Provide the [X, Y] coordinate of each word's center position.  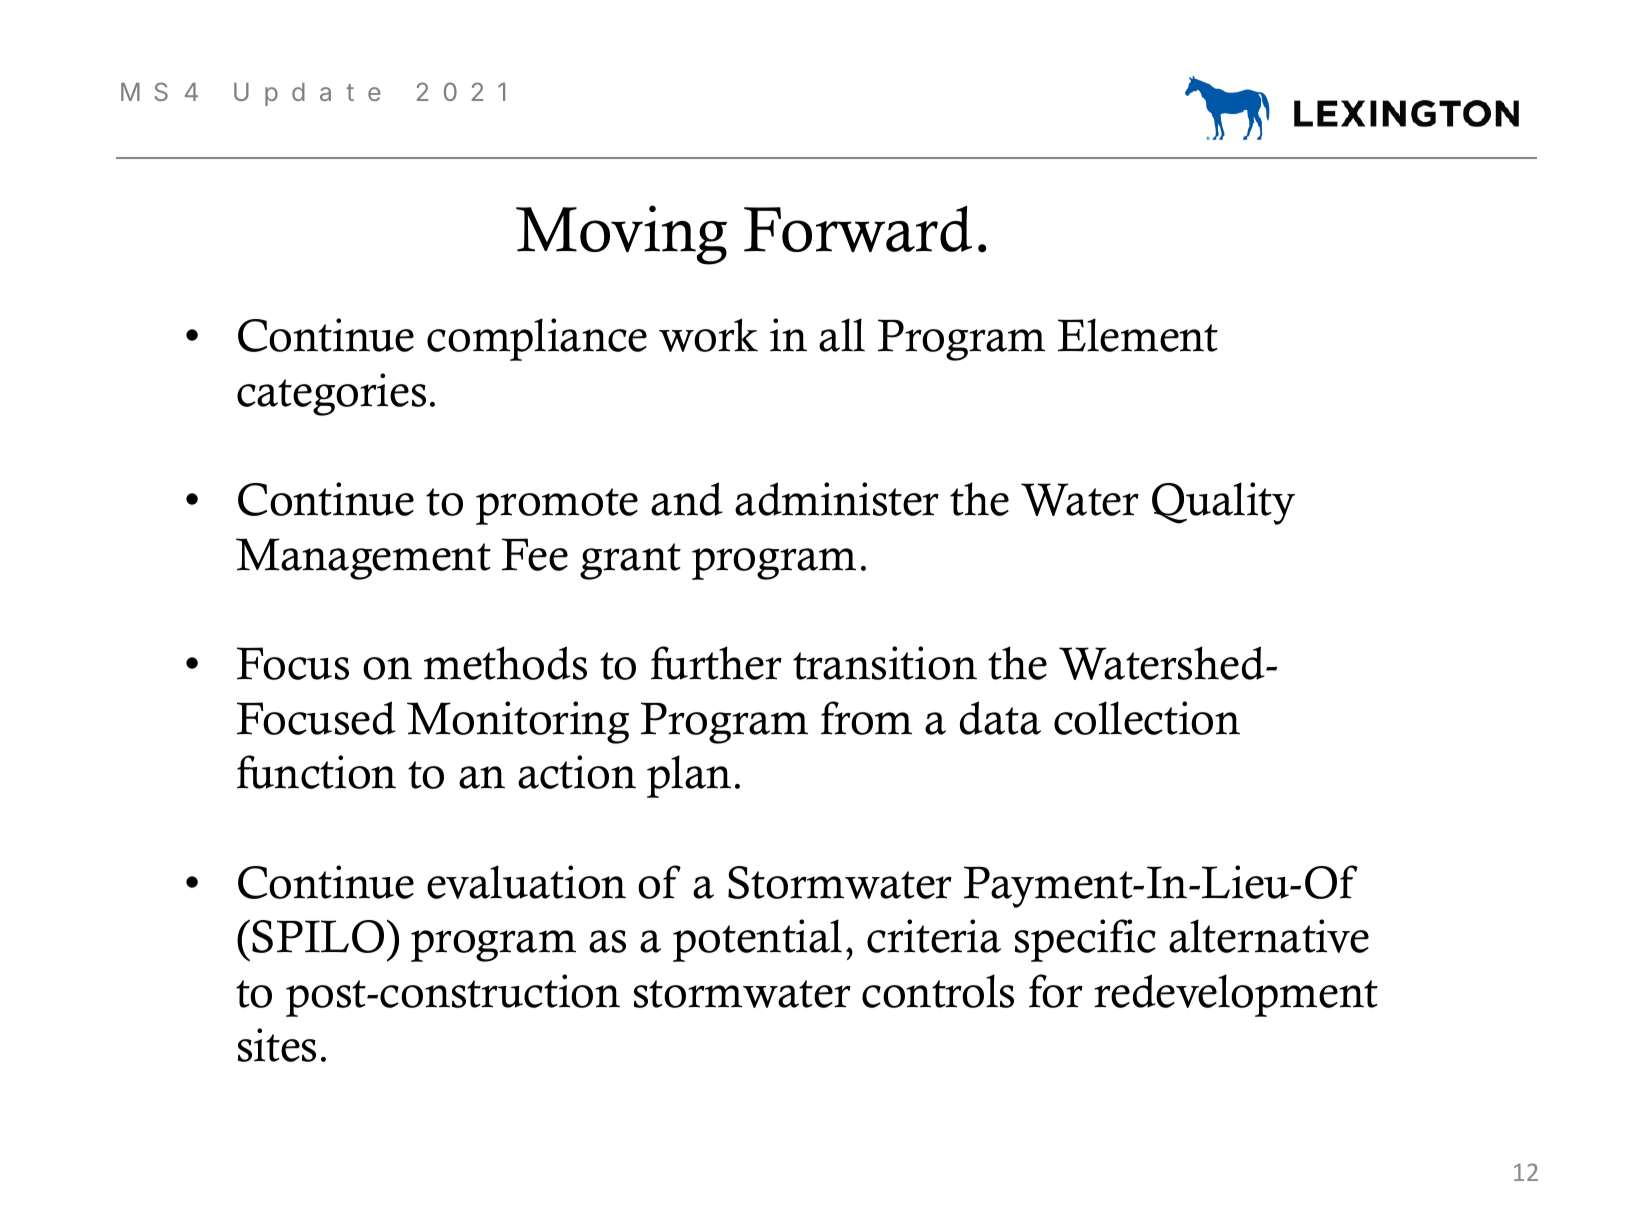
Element [1138, 335]
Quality [1223, 503]
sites [277, 1045]
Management [363, 559]
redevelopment [1236, 995]
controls [938, 991]
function [316, 772]
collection [1147, 718]
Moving [621, 235]
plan [689, 776]
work [708, 335]
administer [837, 499]
